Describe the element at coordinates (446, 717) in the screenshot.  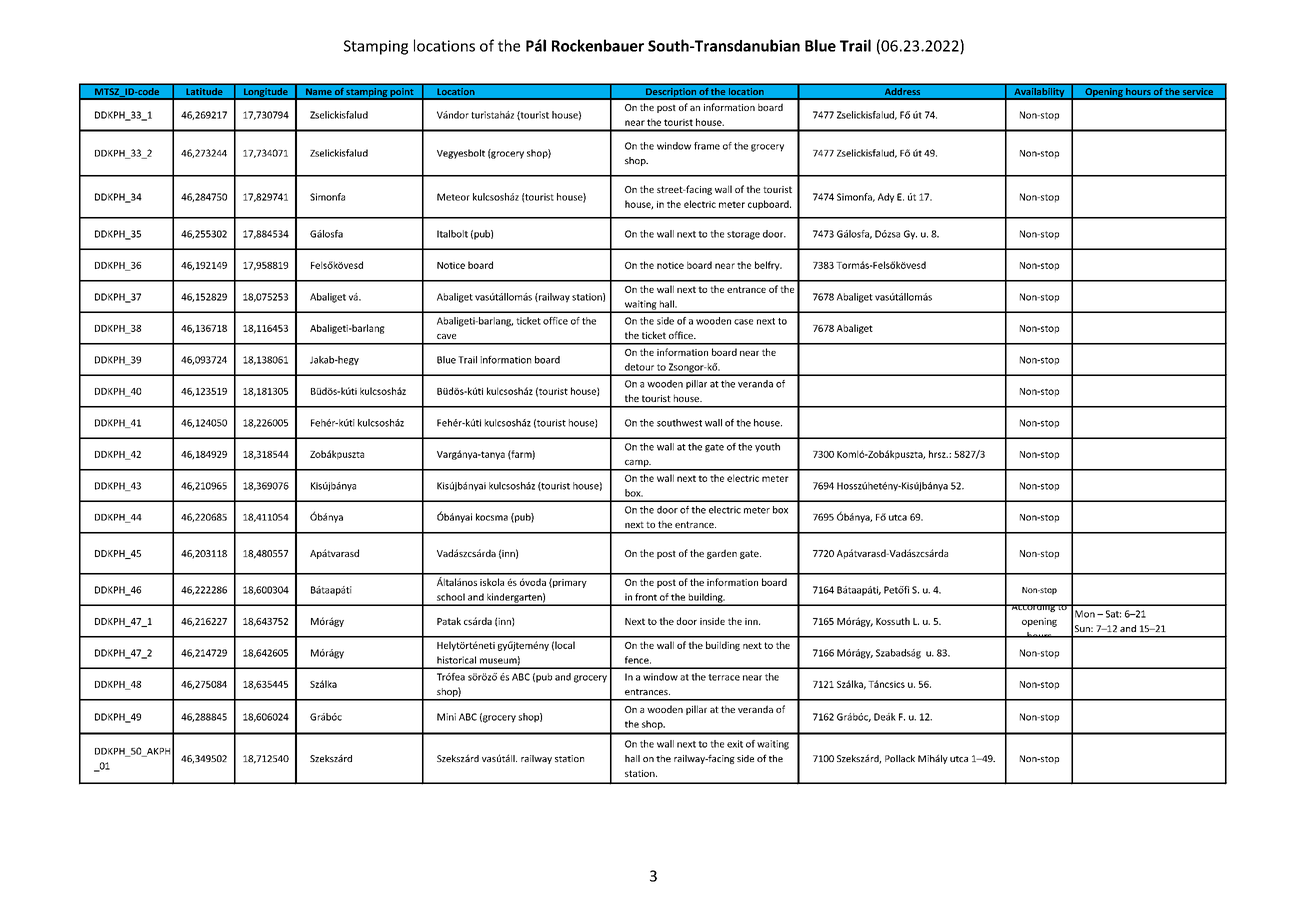
I see `Mini` at that location.
